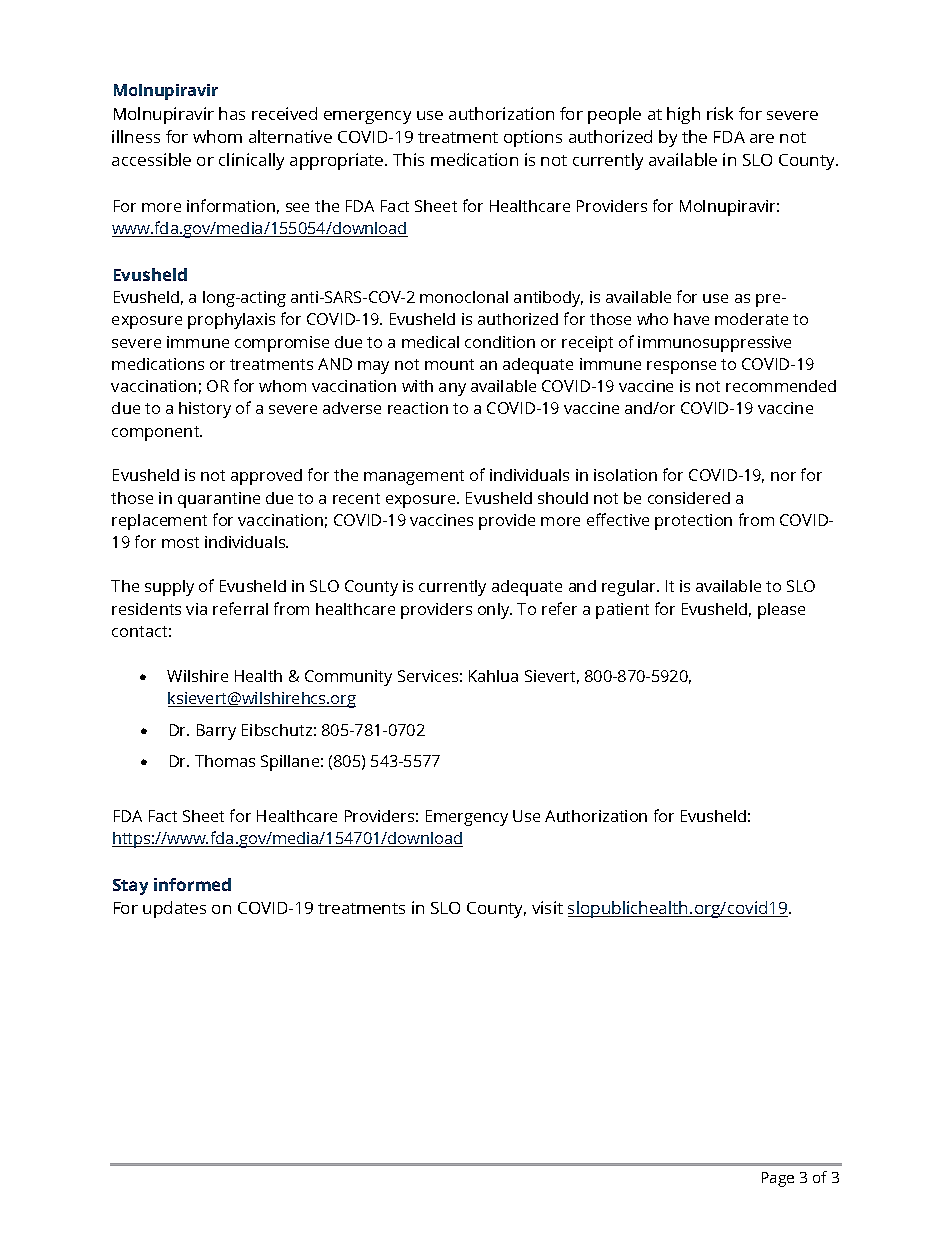 Image resolution: width=952 pixels, height=1233 pixels. Describe the element at coordinates (174, 909) in the image. I see `updates` at that location.
